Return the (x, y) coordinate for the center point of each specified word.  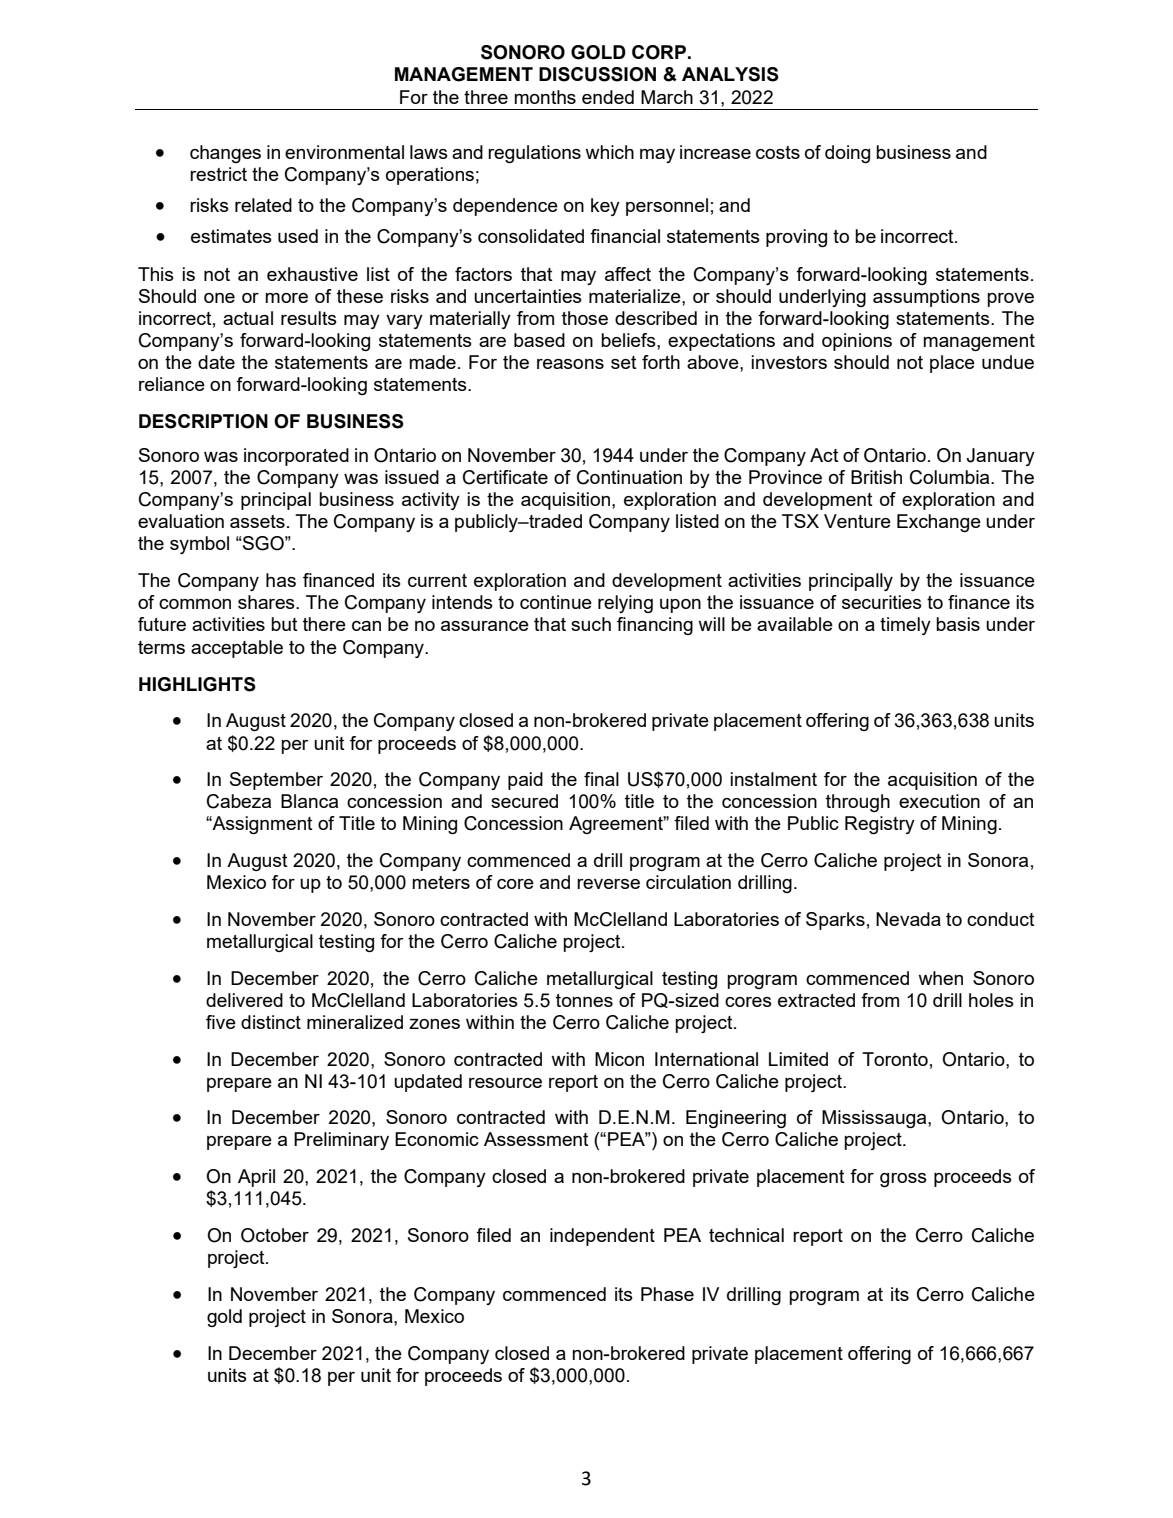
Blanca (309, 801)
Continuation (629, 477)
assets (257, 521)
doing (847, 154)
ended (608, 97)
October (275, 1235)
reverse (608, 884)
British (876, 477)
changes (225, 154)
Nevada (908, 919)
